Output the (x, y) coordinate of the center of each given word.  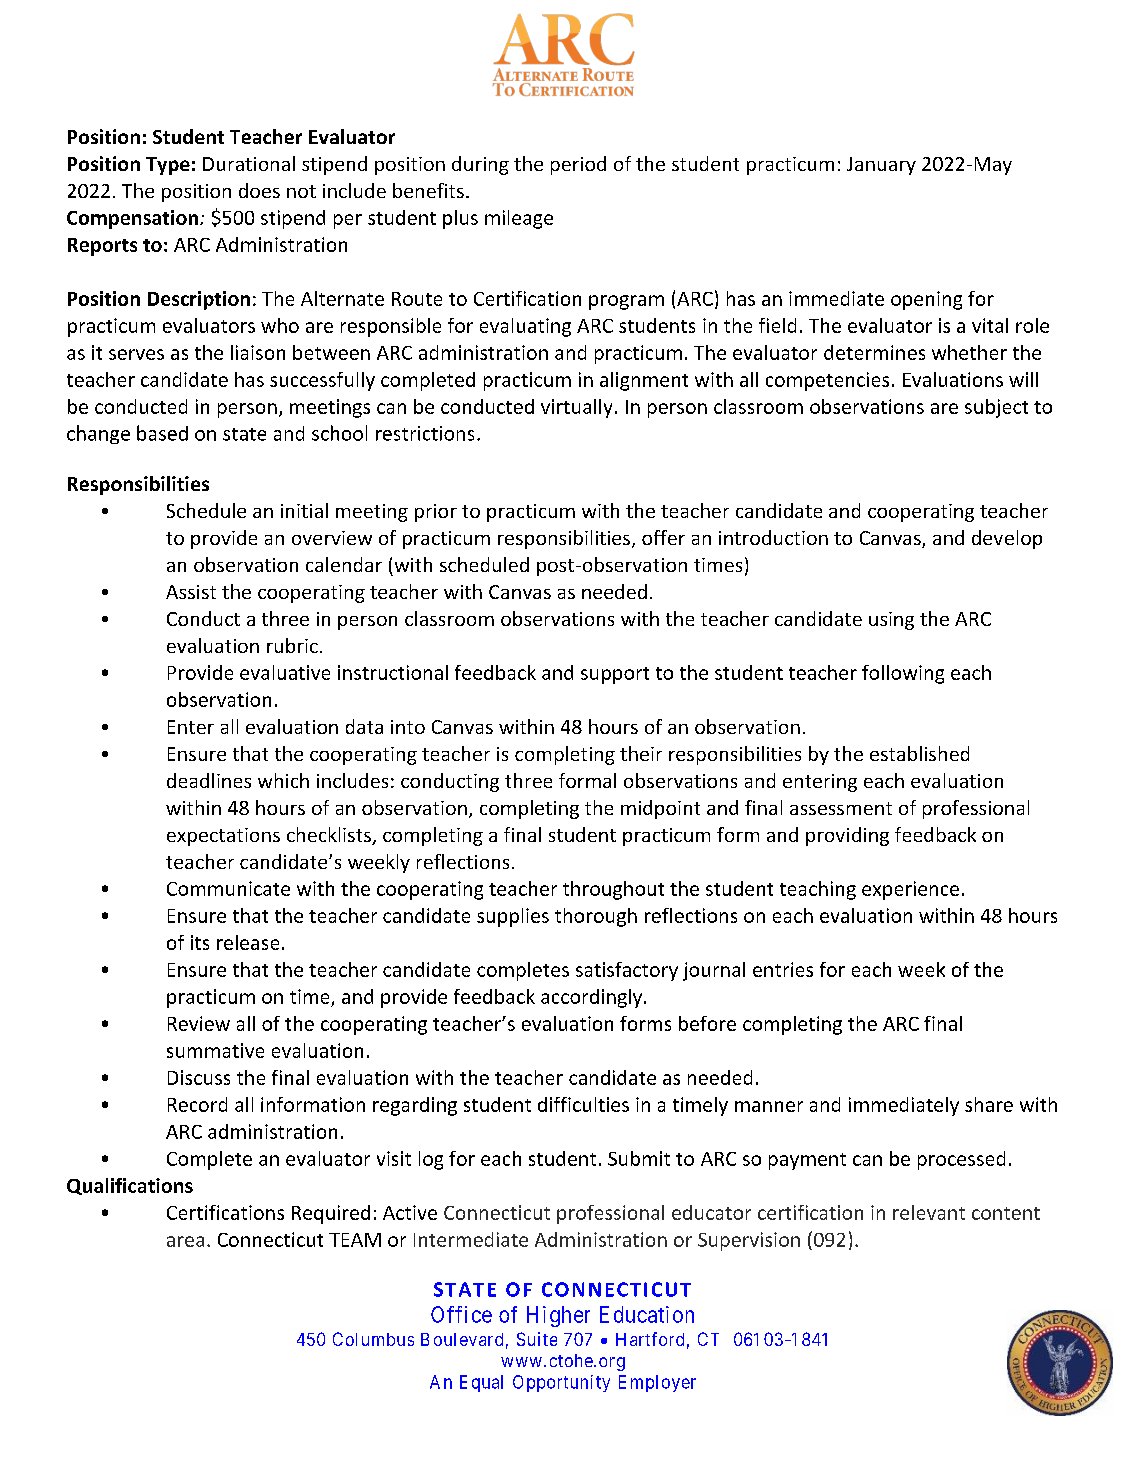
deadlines (209, 780)
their (641, 753)
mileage (519, 219)
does (259, 190)
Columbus (373, 1339)
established (919, 753)
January (881, 166)
